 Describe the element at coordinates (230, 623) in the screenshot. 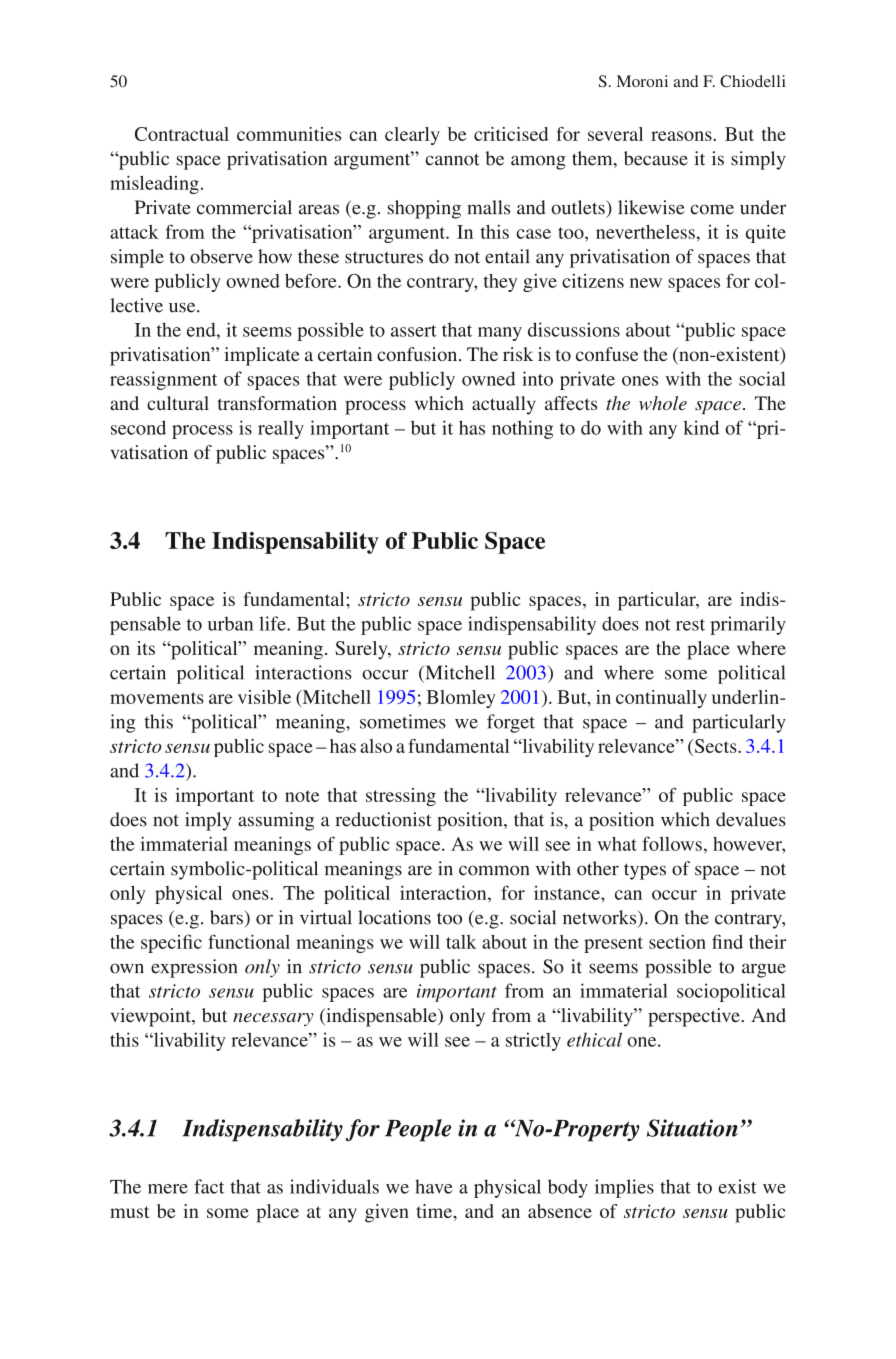

I see `urban` at that location.
